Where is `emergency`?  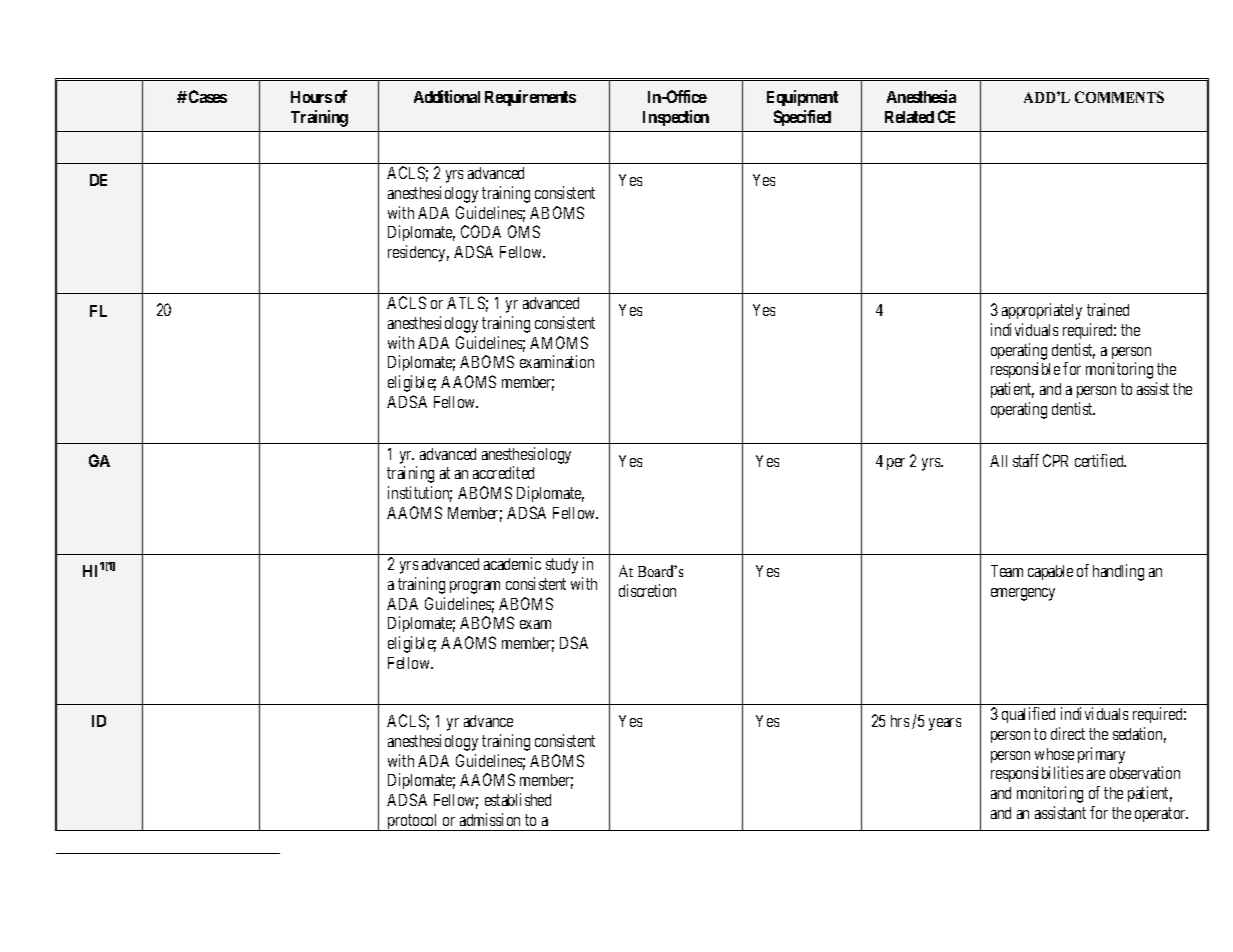
emergency is located at coordinates (1023, 594).
